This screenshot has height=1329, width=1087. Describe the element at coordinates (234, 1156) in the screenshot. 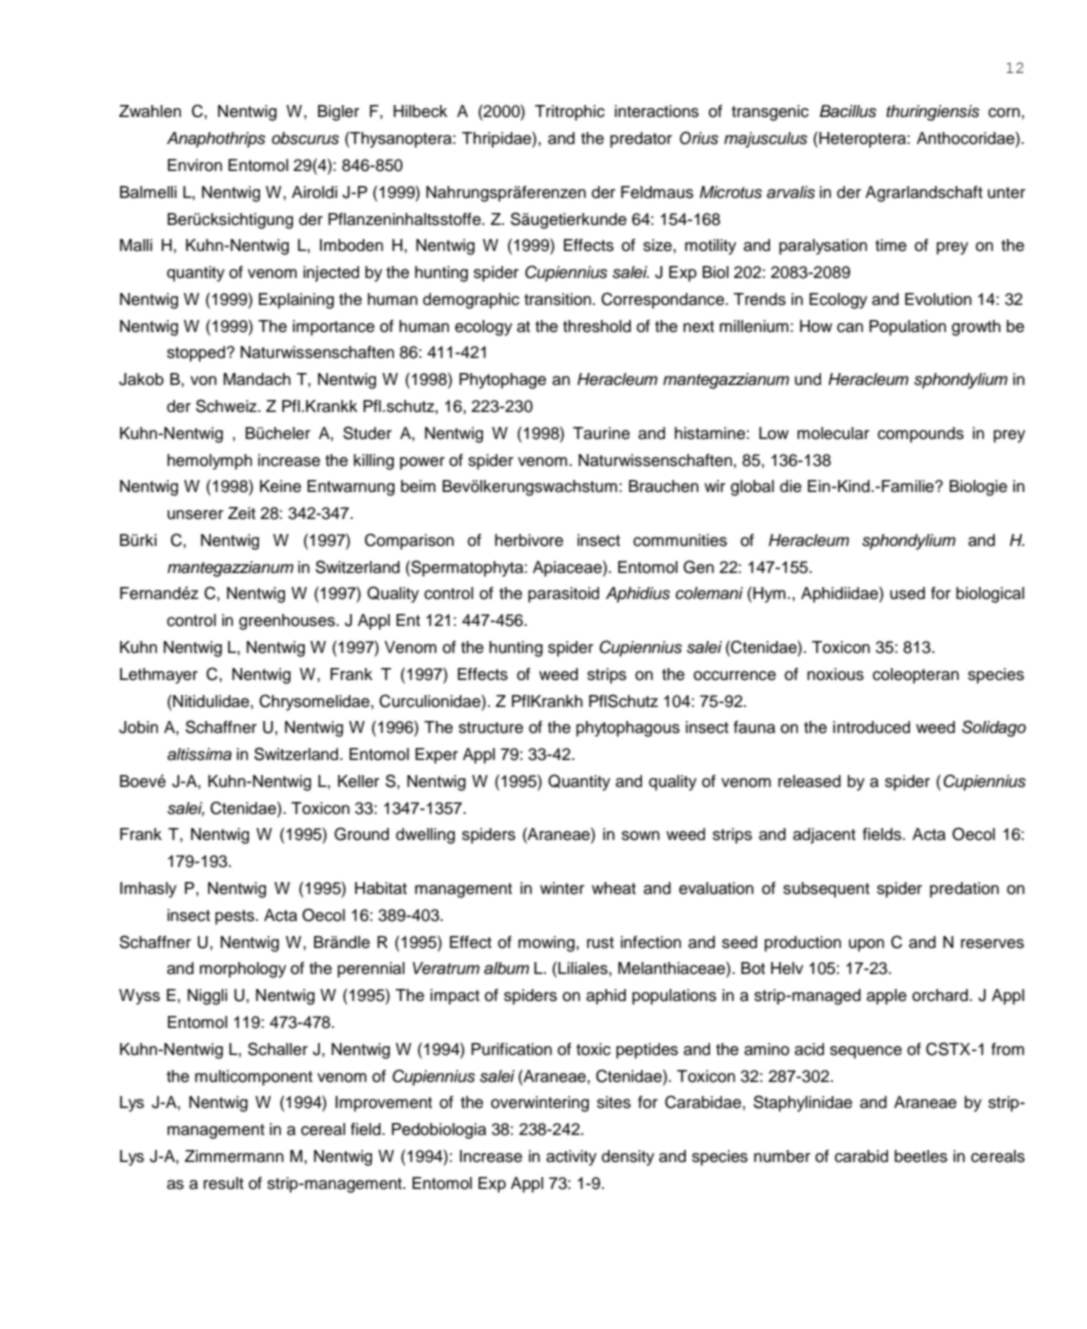

I see `Zimmermann` at that location.
